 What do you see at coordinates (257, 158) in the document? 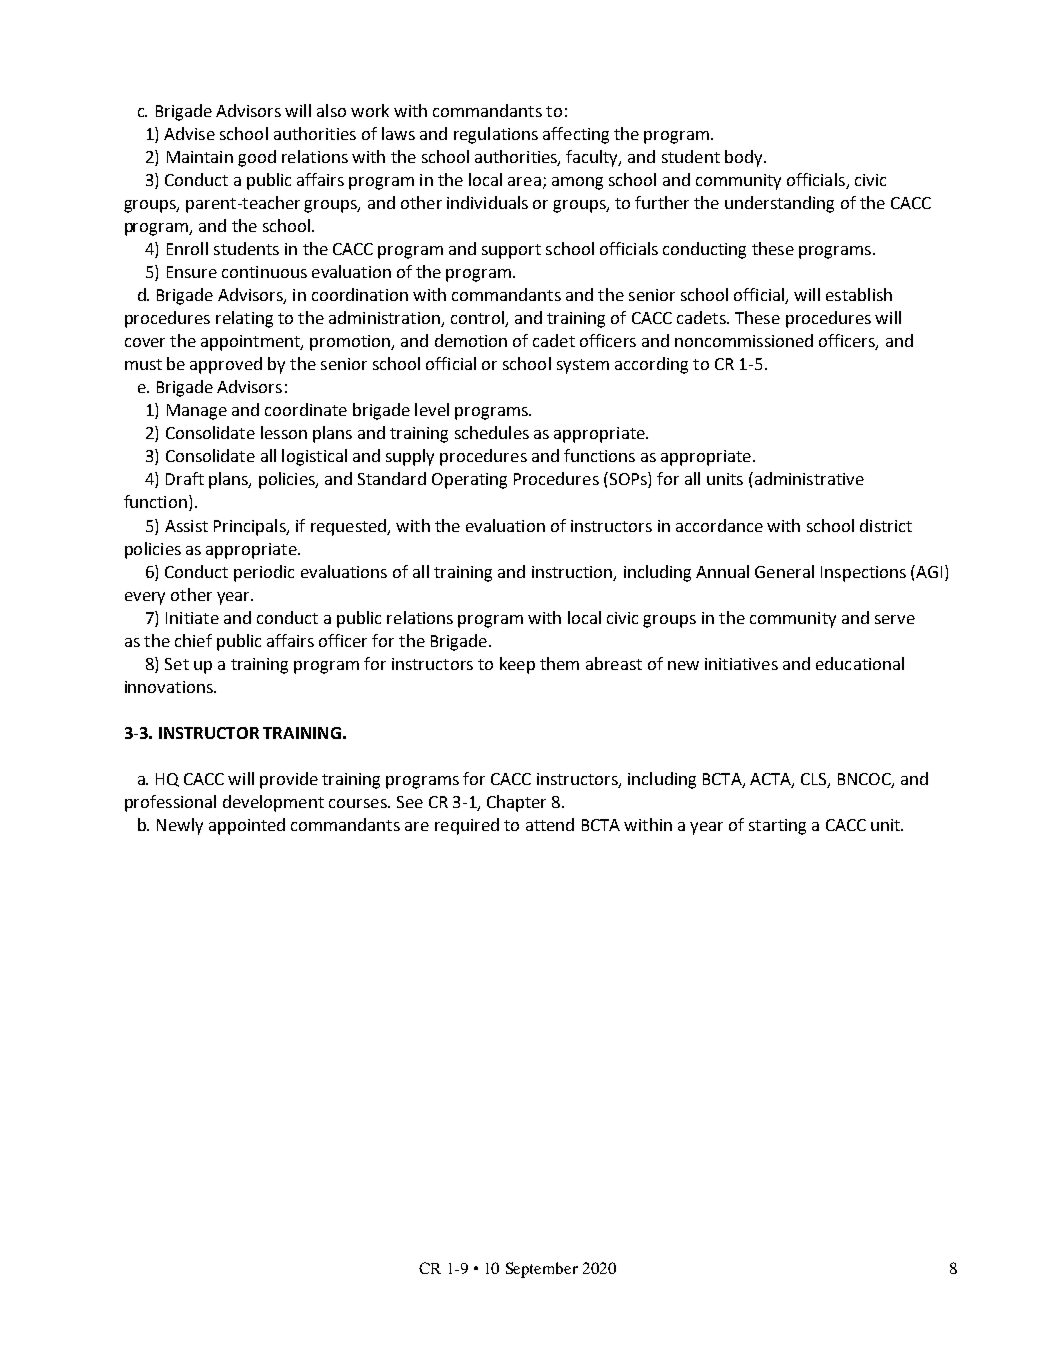
I see `good` at bounding box center [257, 158].
